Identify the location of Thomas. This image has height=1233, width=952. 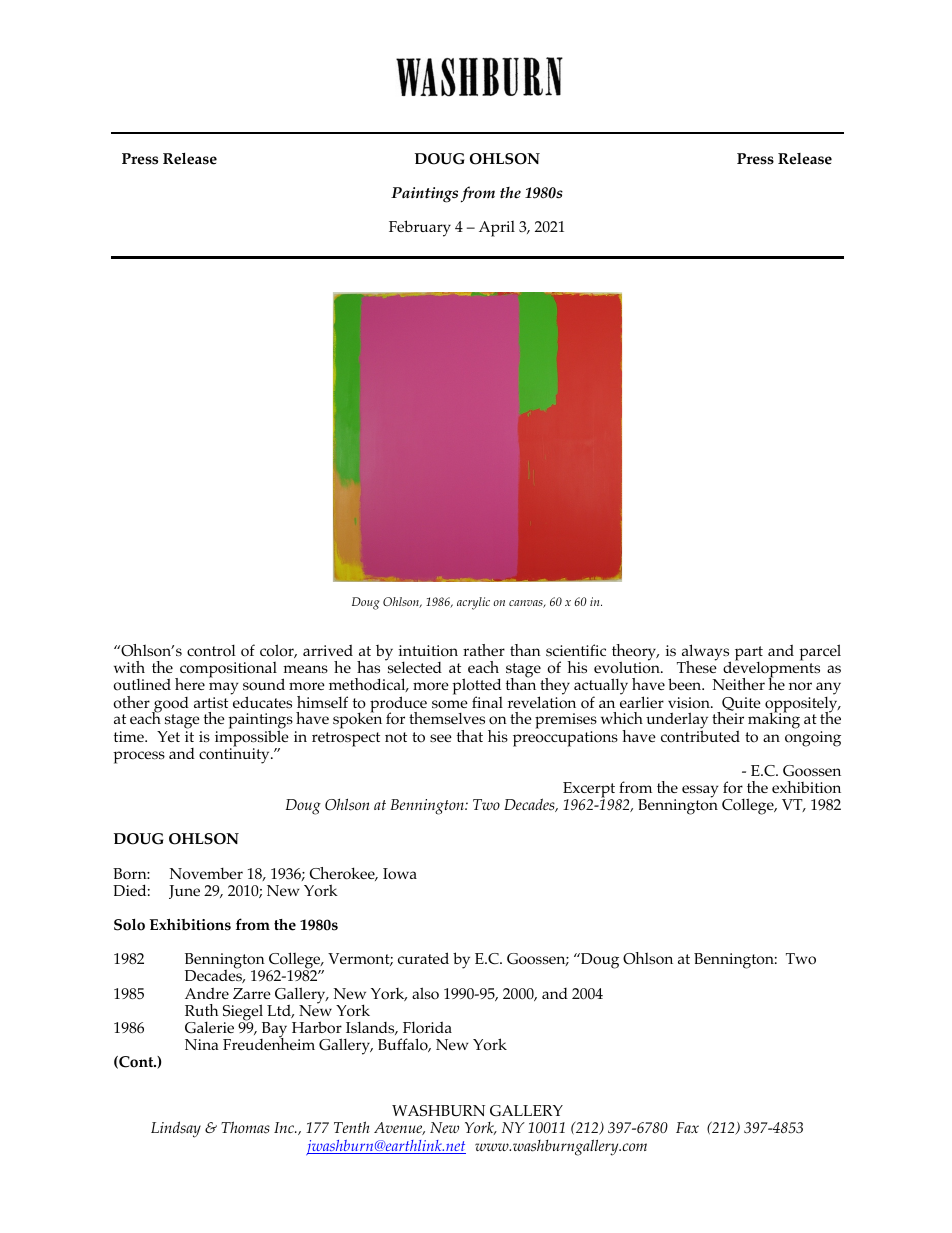
(245, 1127).
